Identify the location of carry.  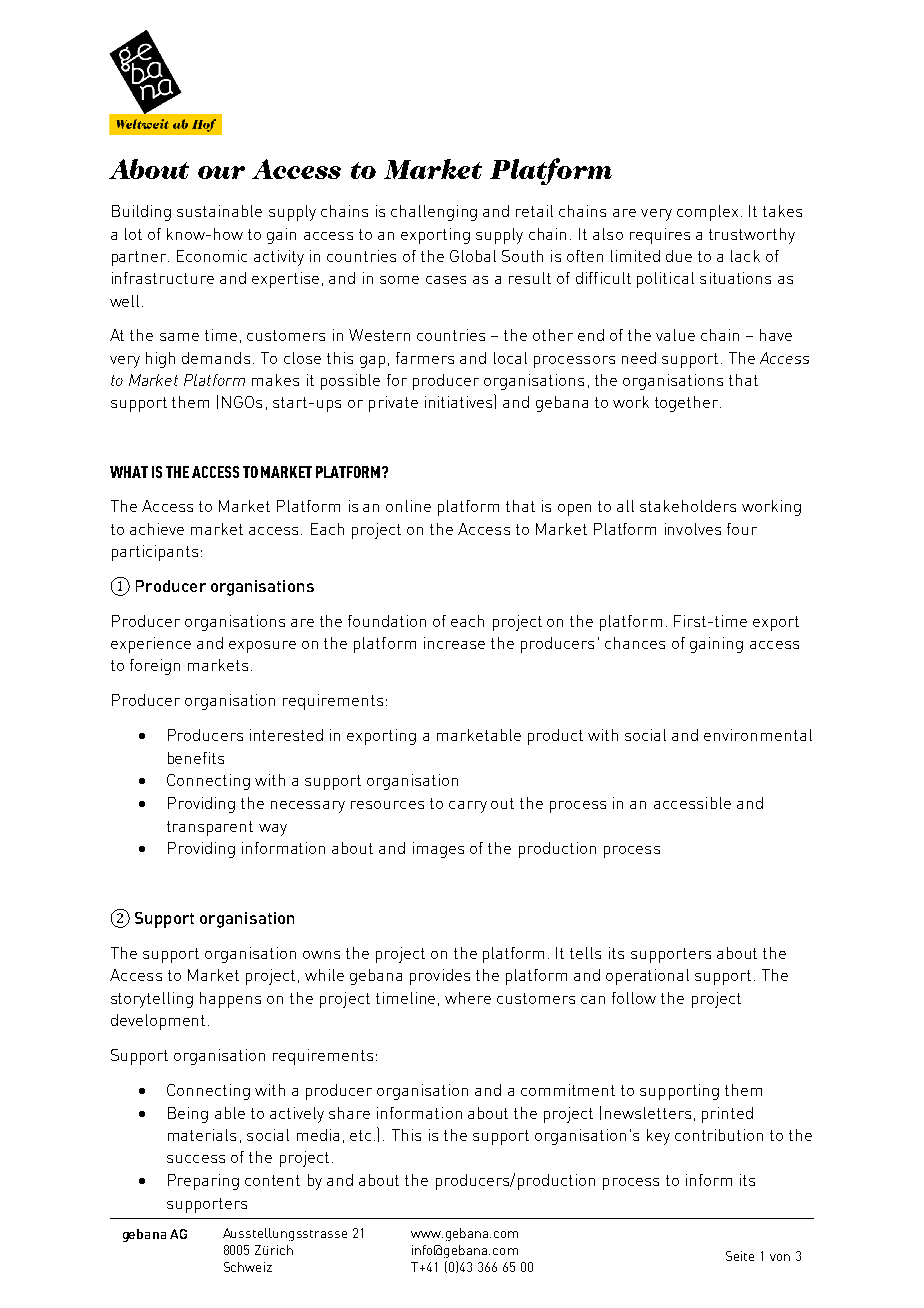
(468, 807).
